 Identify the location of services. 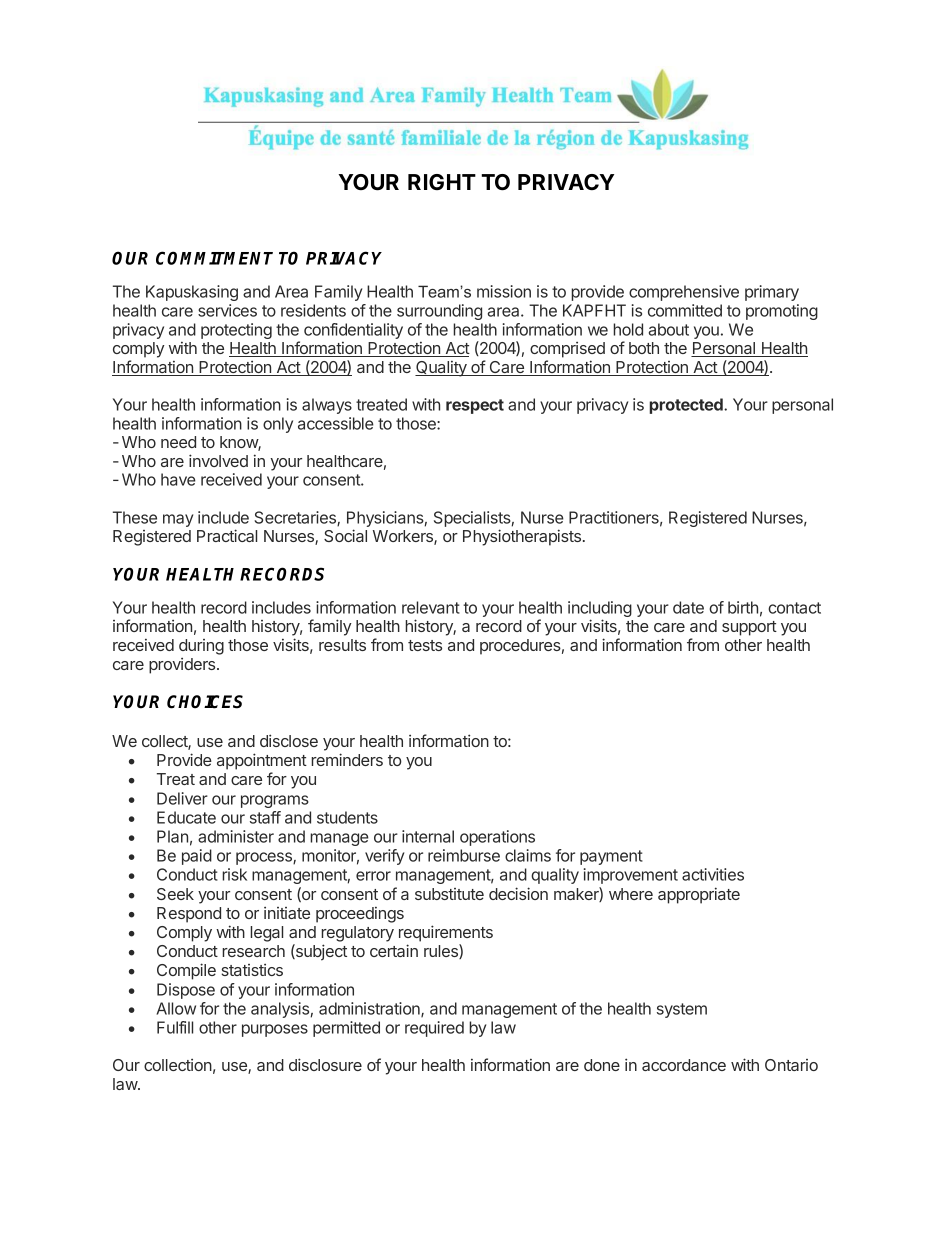
(227, 310).
